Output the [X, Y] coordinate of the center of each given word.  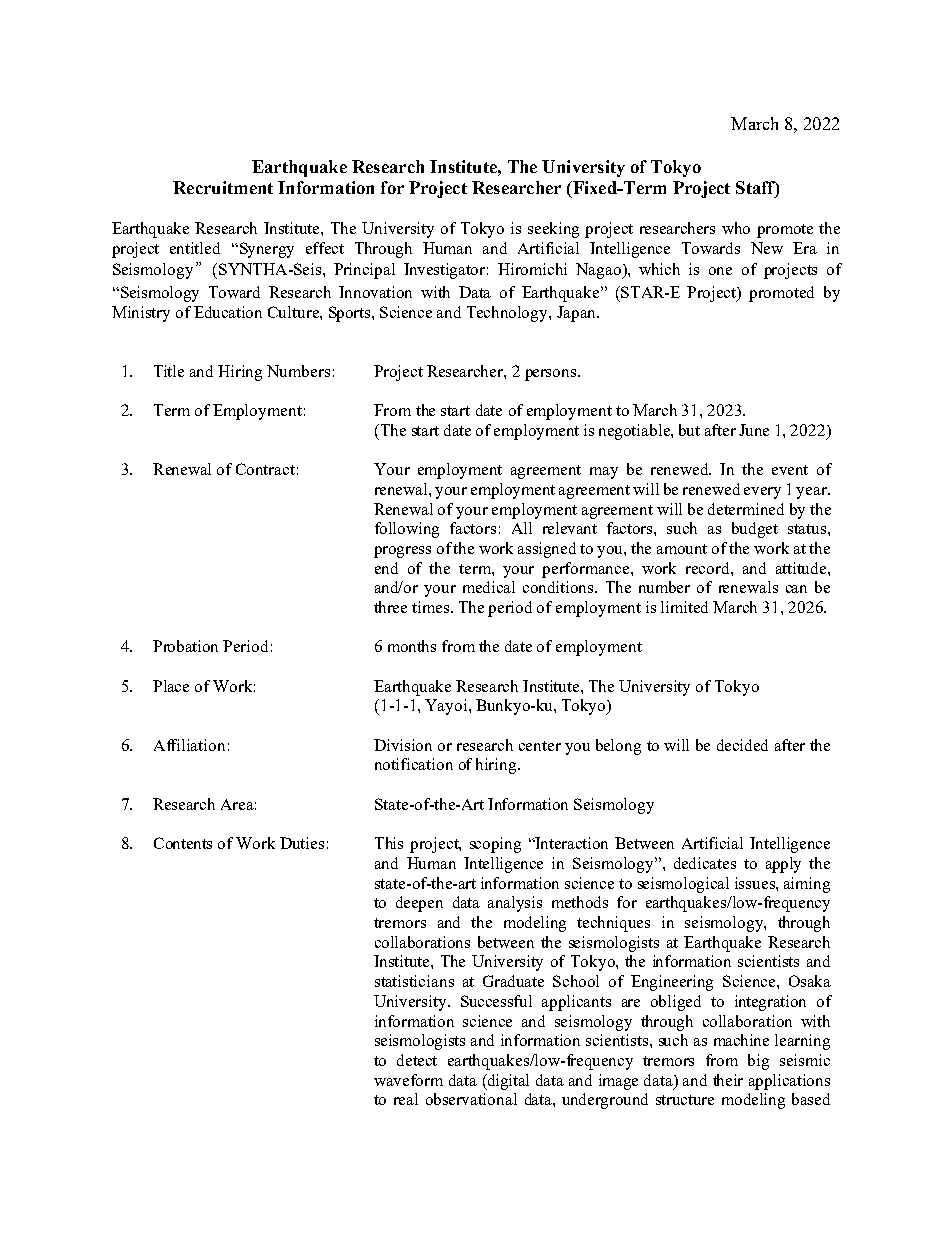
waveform [408, 1080]
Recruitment [223, 187]
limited [684, 607]
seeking [553, 230]
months [412, 646]
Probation [185, 646]
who [736, 228]
